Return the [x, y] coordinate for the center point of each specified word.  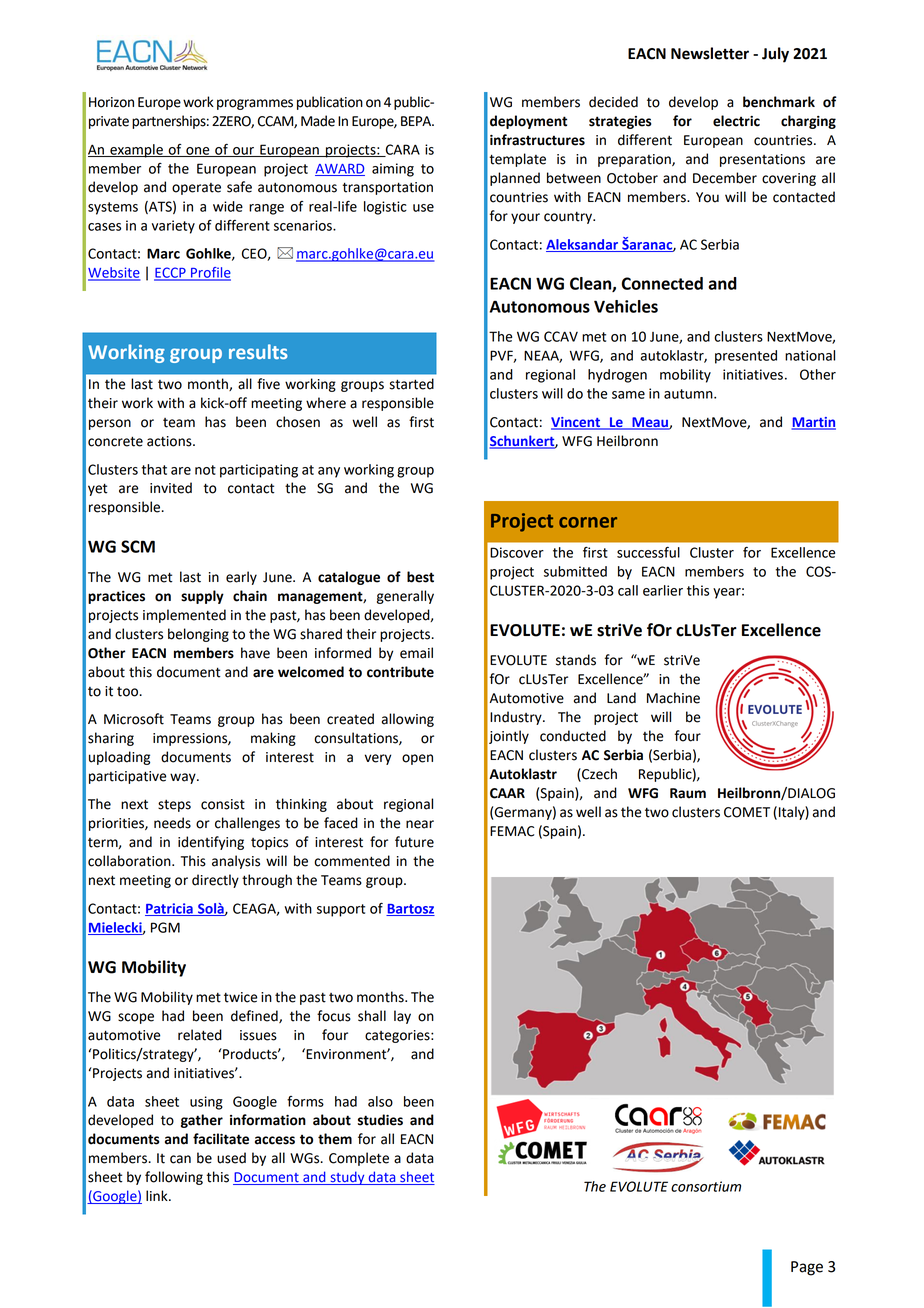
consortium [706, 1186]
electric [736, 121]
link [158, 1195]
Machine [673, 698]
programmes [255, 104]
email [416, 653]
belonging [198, 635]
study [347, 1178]
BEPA [417, 121]
